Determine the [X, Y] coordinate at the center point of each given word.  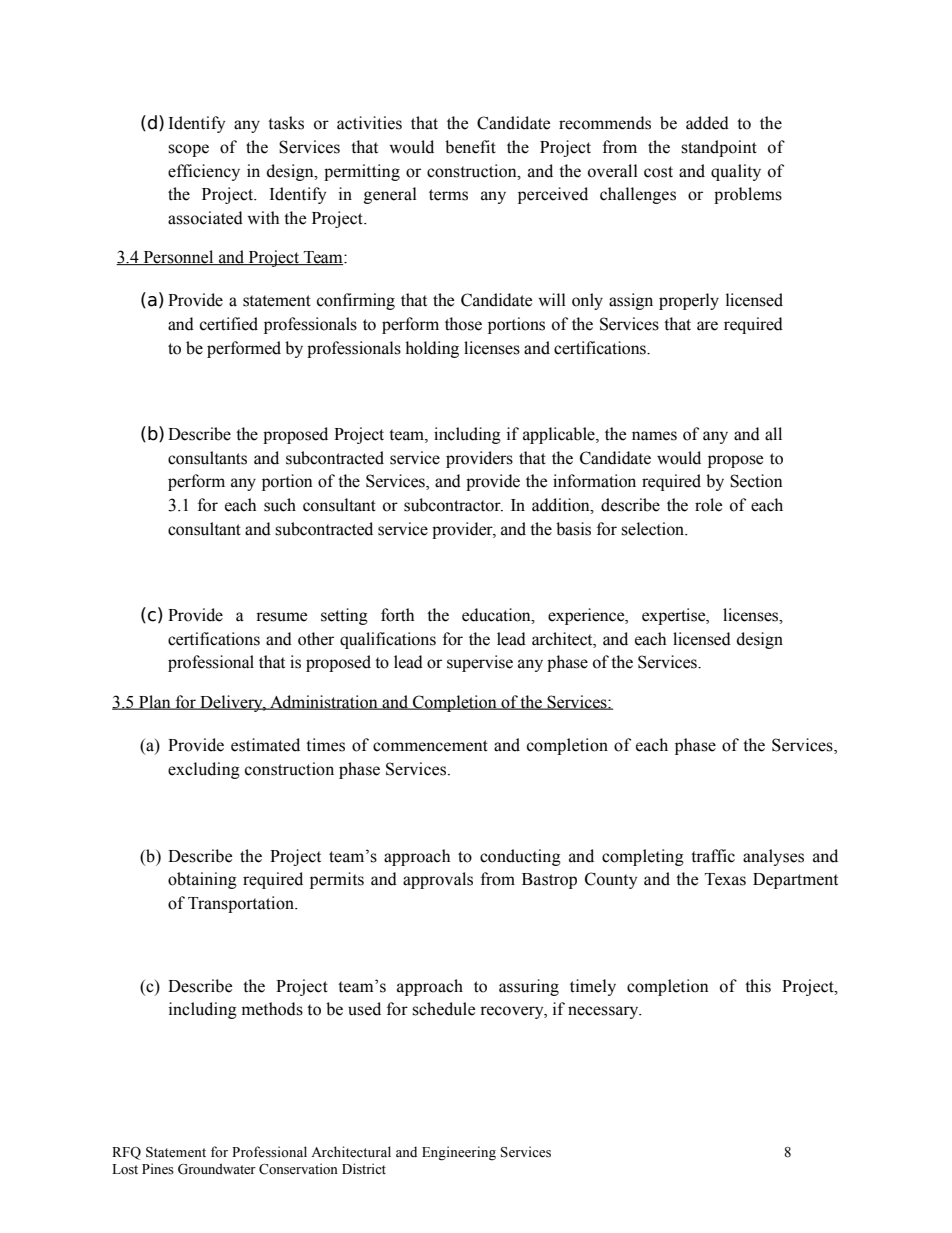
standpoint [719, 148]
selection [654, 529]
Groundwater [217, 1169]
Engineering [459, 1153]
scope [188, 150]
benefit [470, 147]
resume [281, 617]
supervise [480, 663]
